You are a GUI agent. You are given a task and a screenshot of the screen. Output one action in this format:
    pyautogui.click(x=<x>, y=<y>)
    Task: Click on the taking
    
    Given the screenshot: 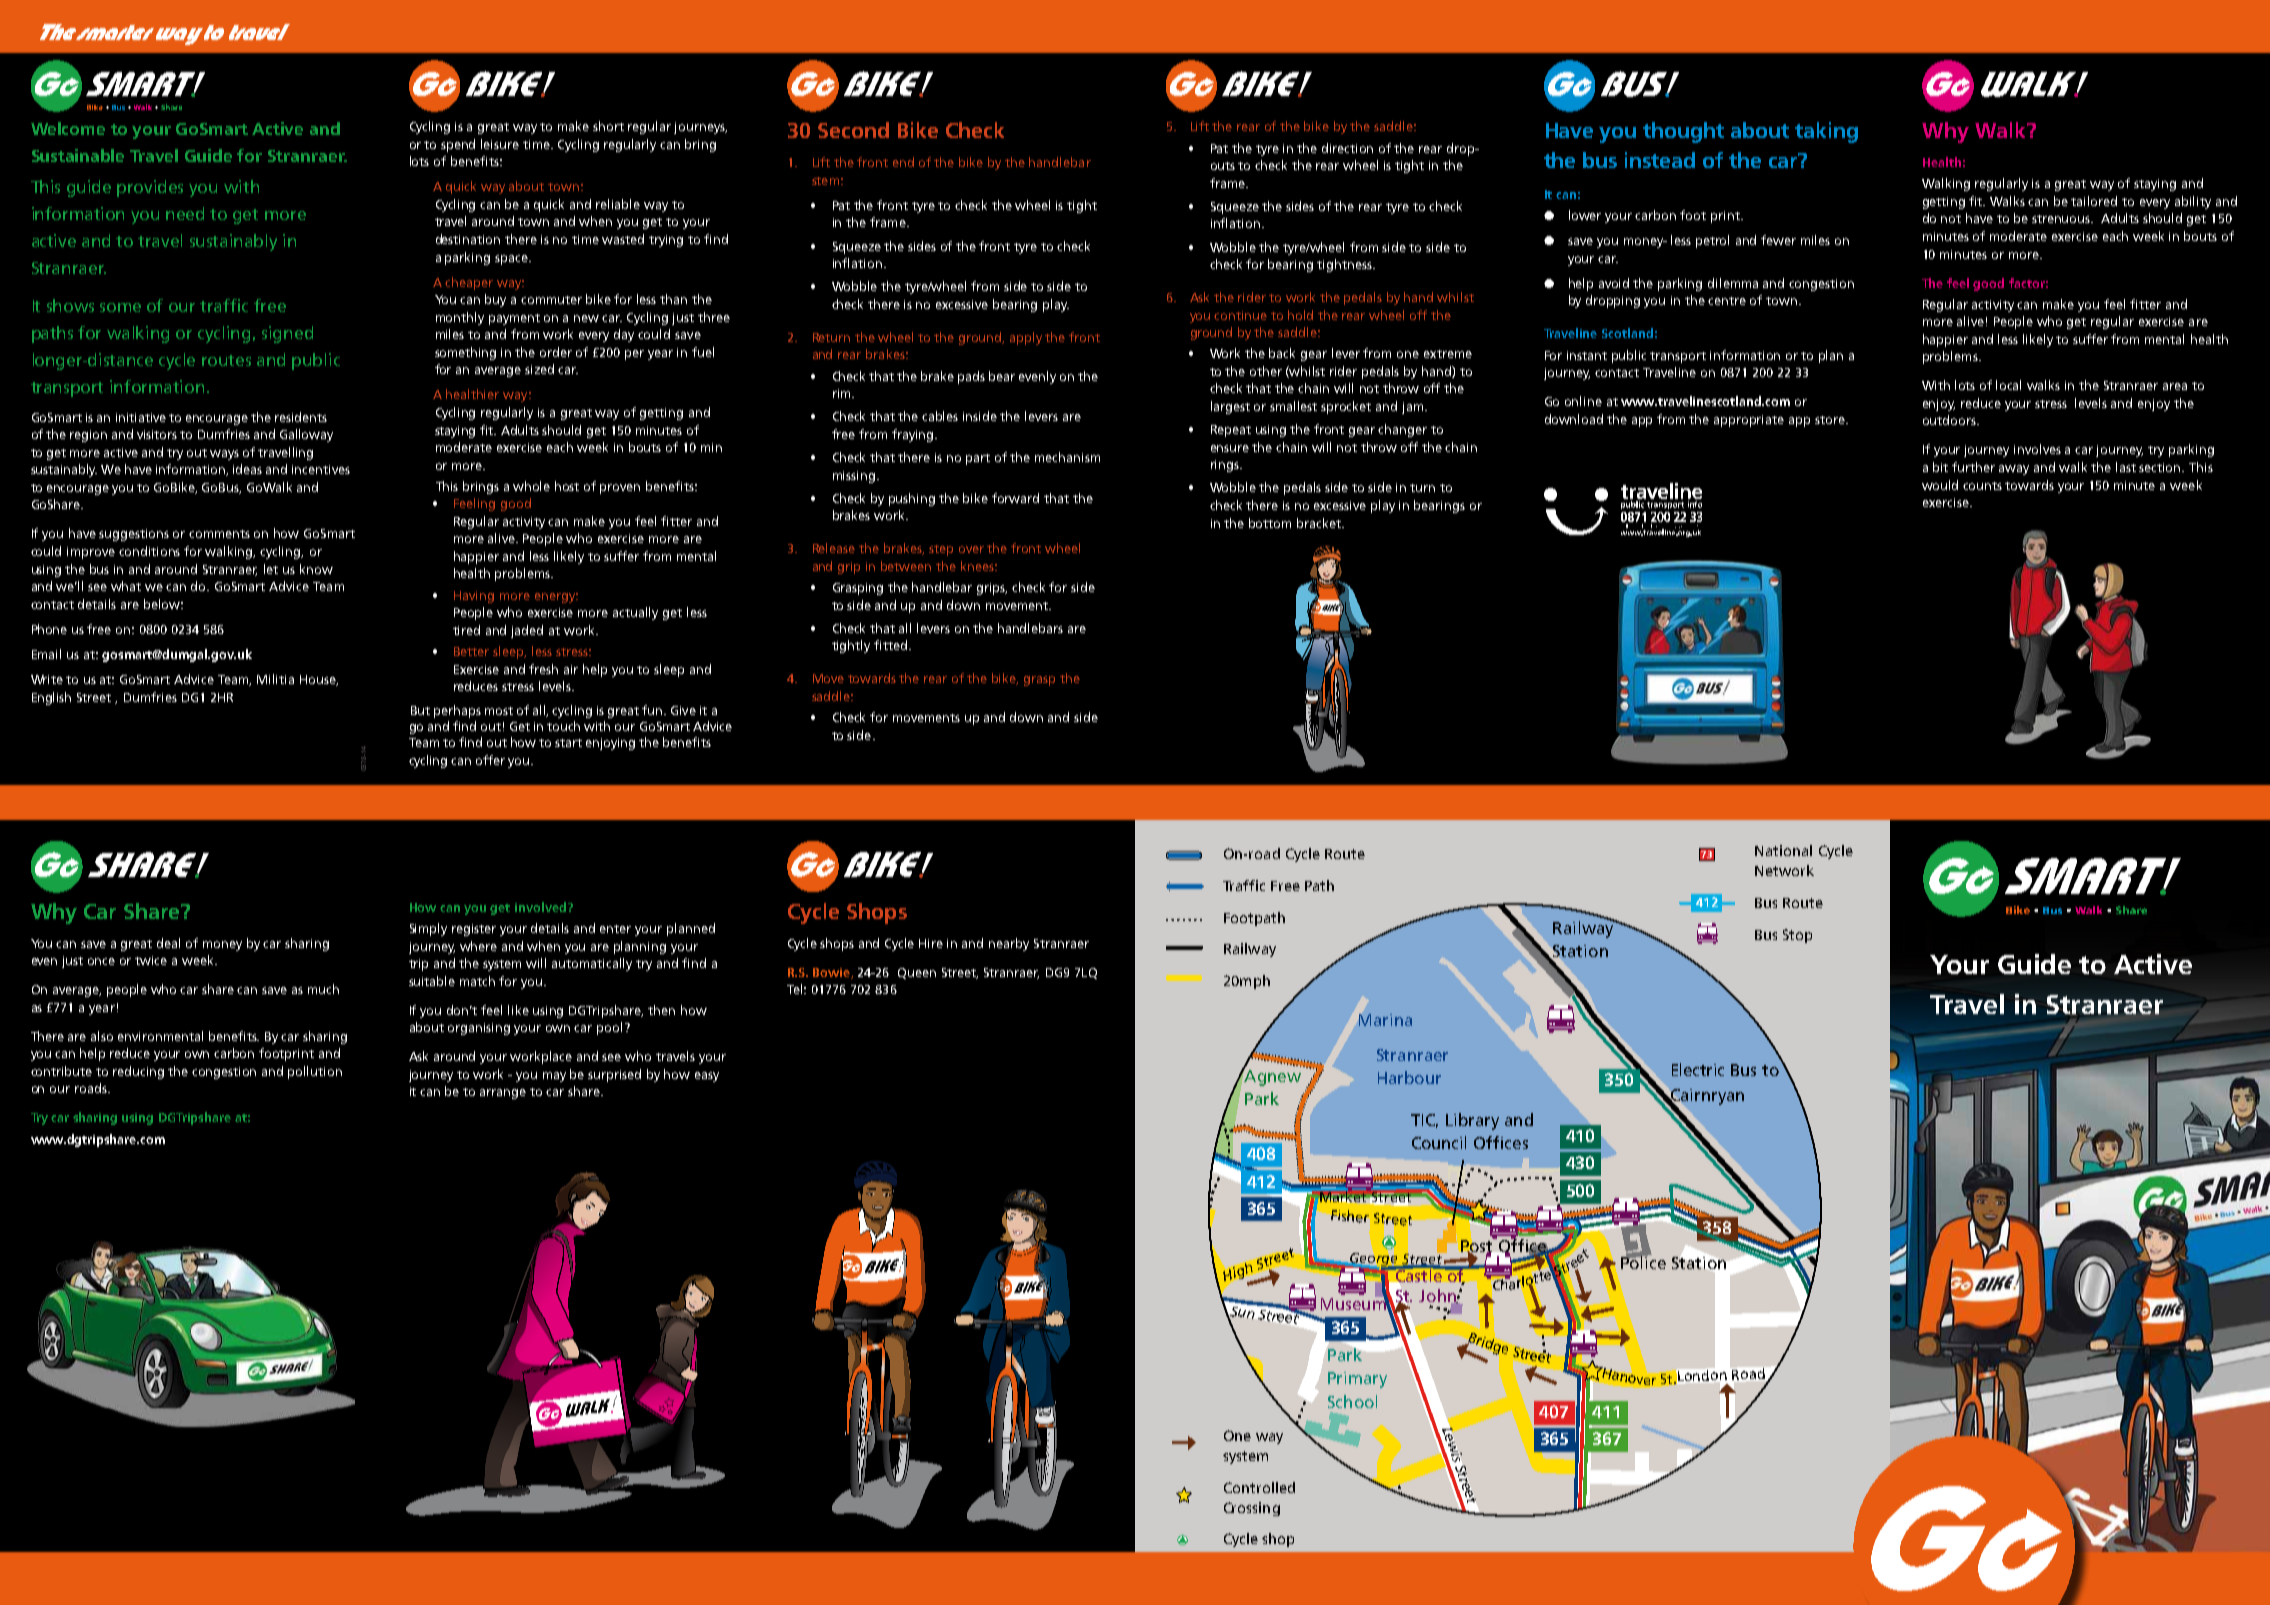 What is the action you would take?
    pyautogui.click(x=1826, y=132)
